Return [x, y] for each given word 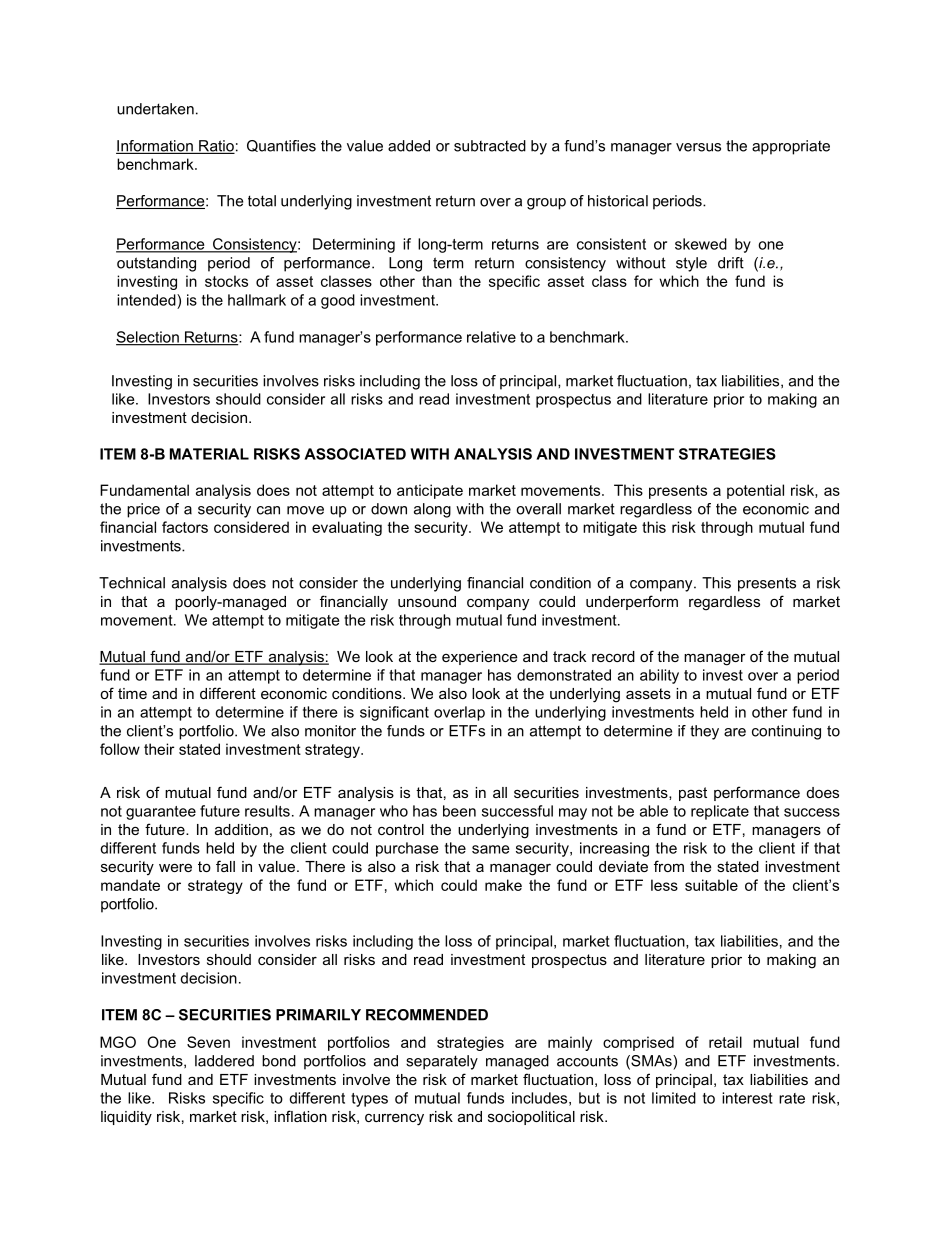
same [490, 849]
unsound [427, 601]
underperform [632, 602]
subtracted [490, 146]
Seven [208, 1042]
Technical [132, 583]
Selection [148, 338]
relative [491, 337]
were [175, 867]
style [691, 264]
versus [698, 147]
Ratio [216, 147]
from [669, 866]
